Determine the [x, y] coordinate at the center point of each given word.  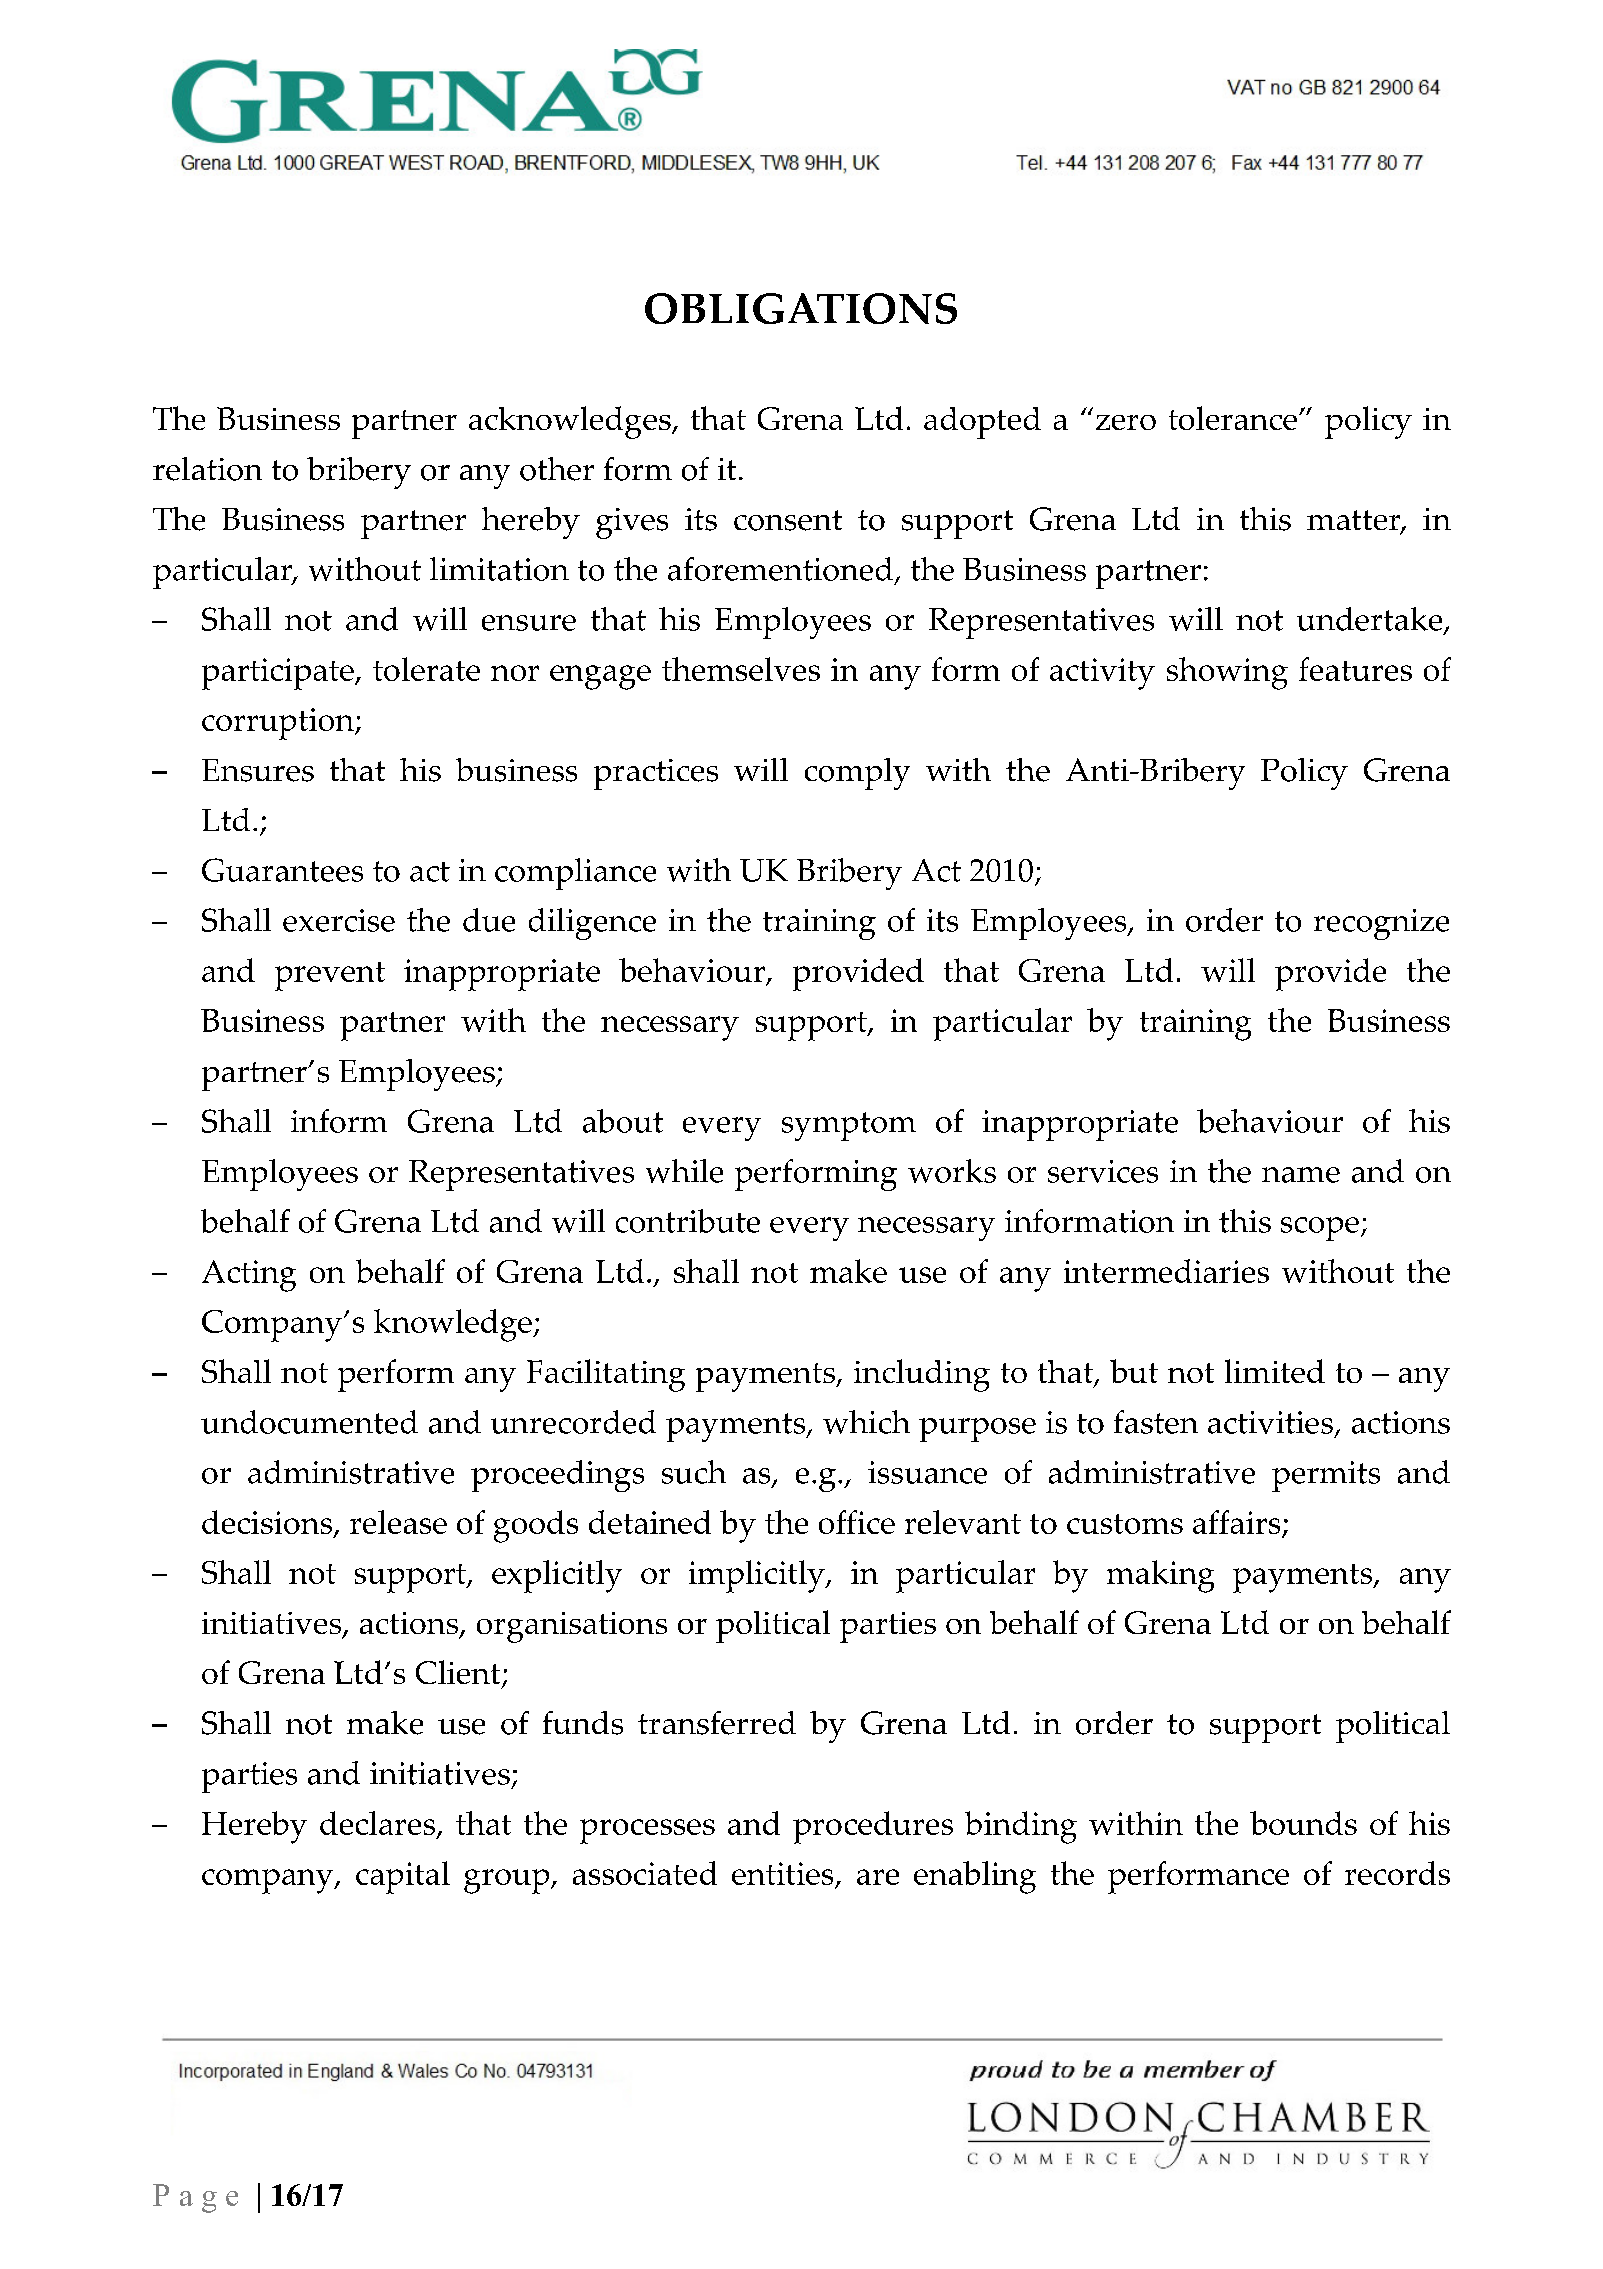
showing [1227, 673]
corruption [279, 724]
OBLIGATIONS [801, 308]
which [866, 1422]
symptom [849, 1126]
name [1301, 1175]
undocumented [309, 1422]
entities [784, 1875]
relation [207, 469]
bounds [1303, 1823]
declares [379, 1824]
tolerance [1233, 418]
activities [1270, 1422]
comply [857, 774]
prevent [330, 976]
